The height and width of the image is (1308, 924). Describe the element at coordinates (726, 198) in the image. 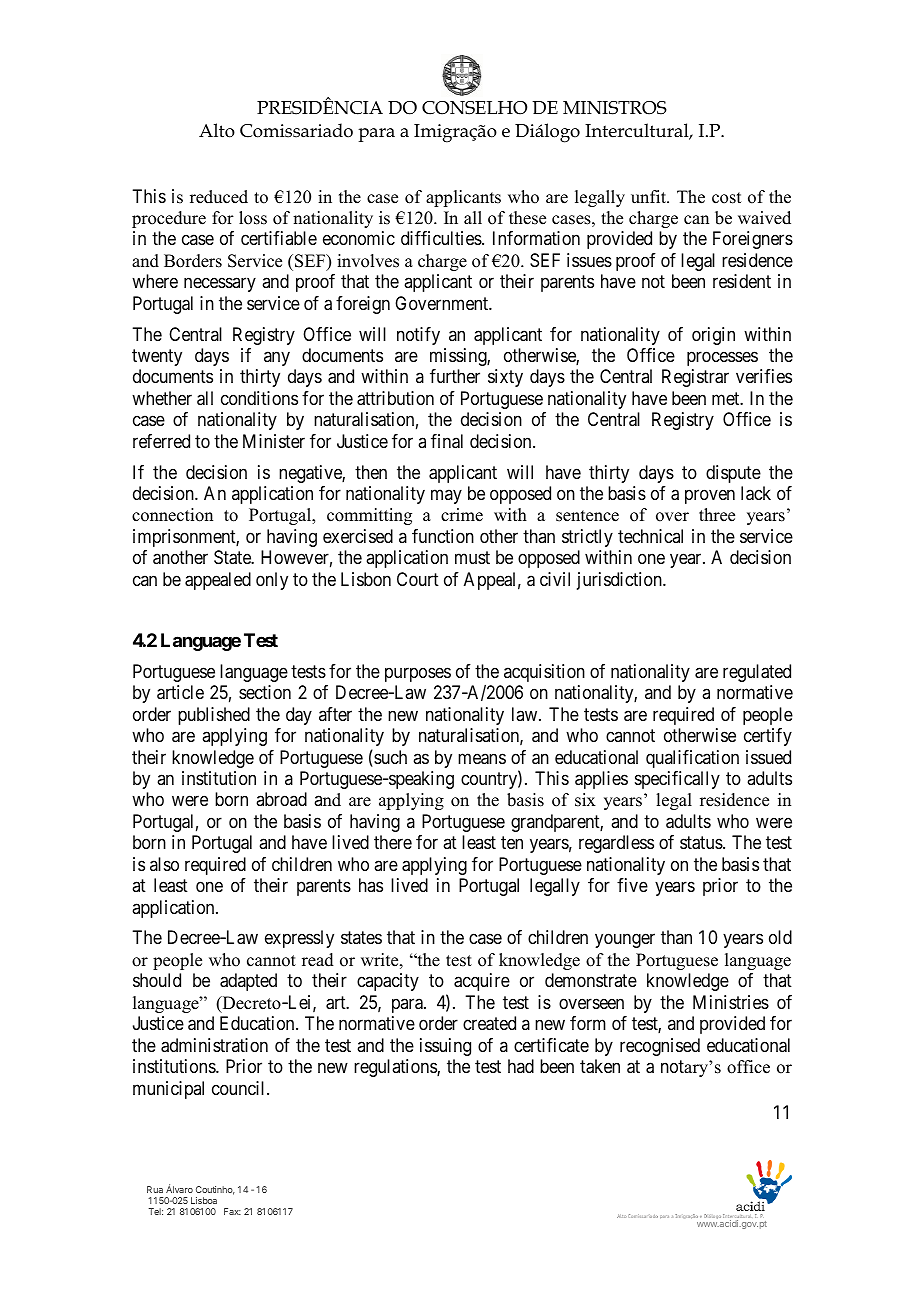

I see `cost` at that location.
